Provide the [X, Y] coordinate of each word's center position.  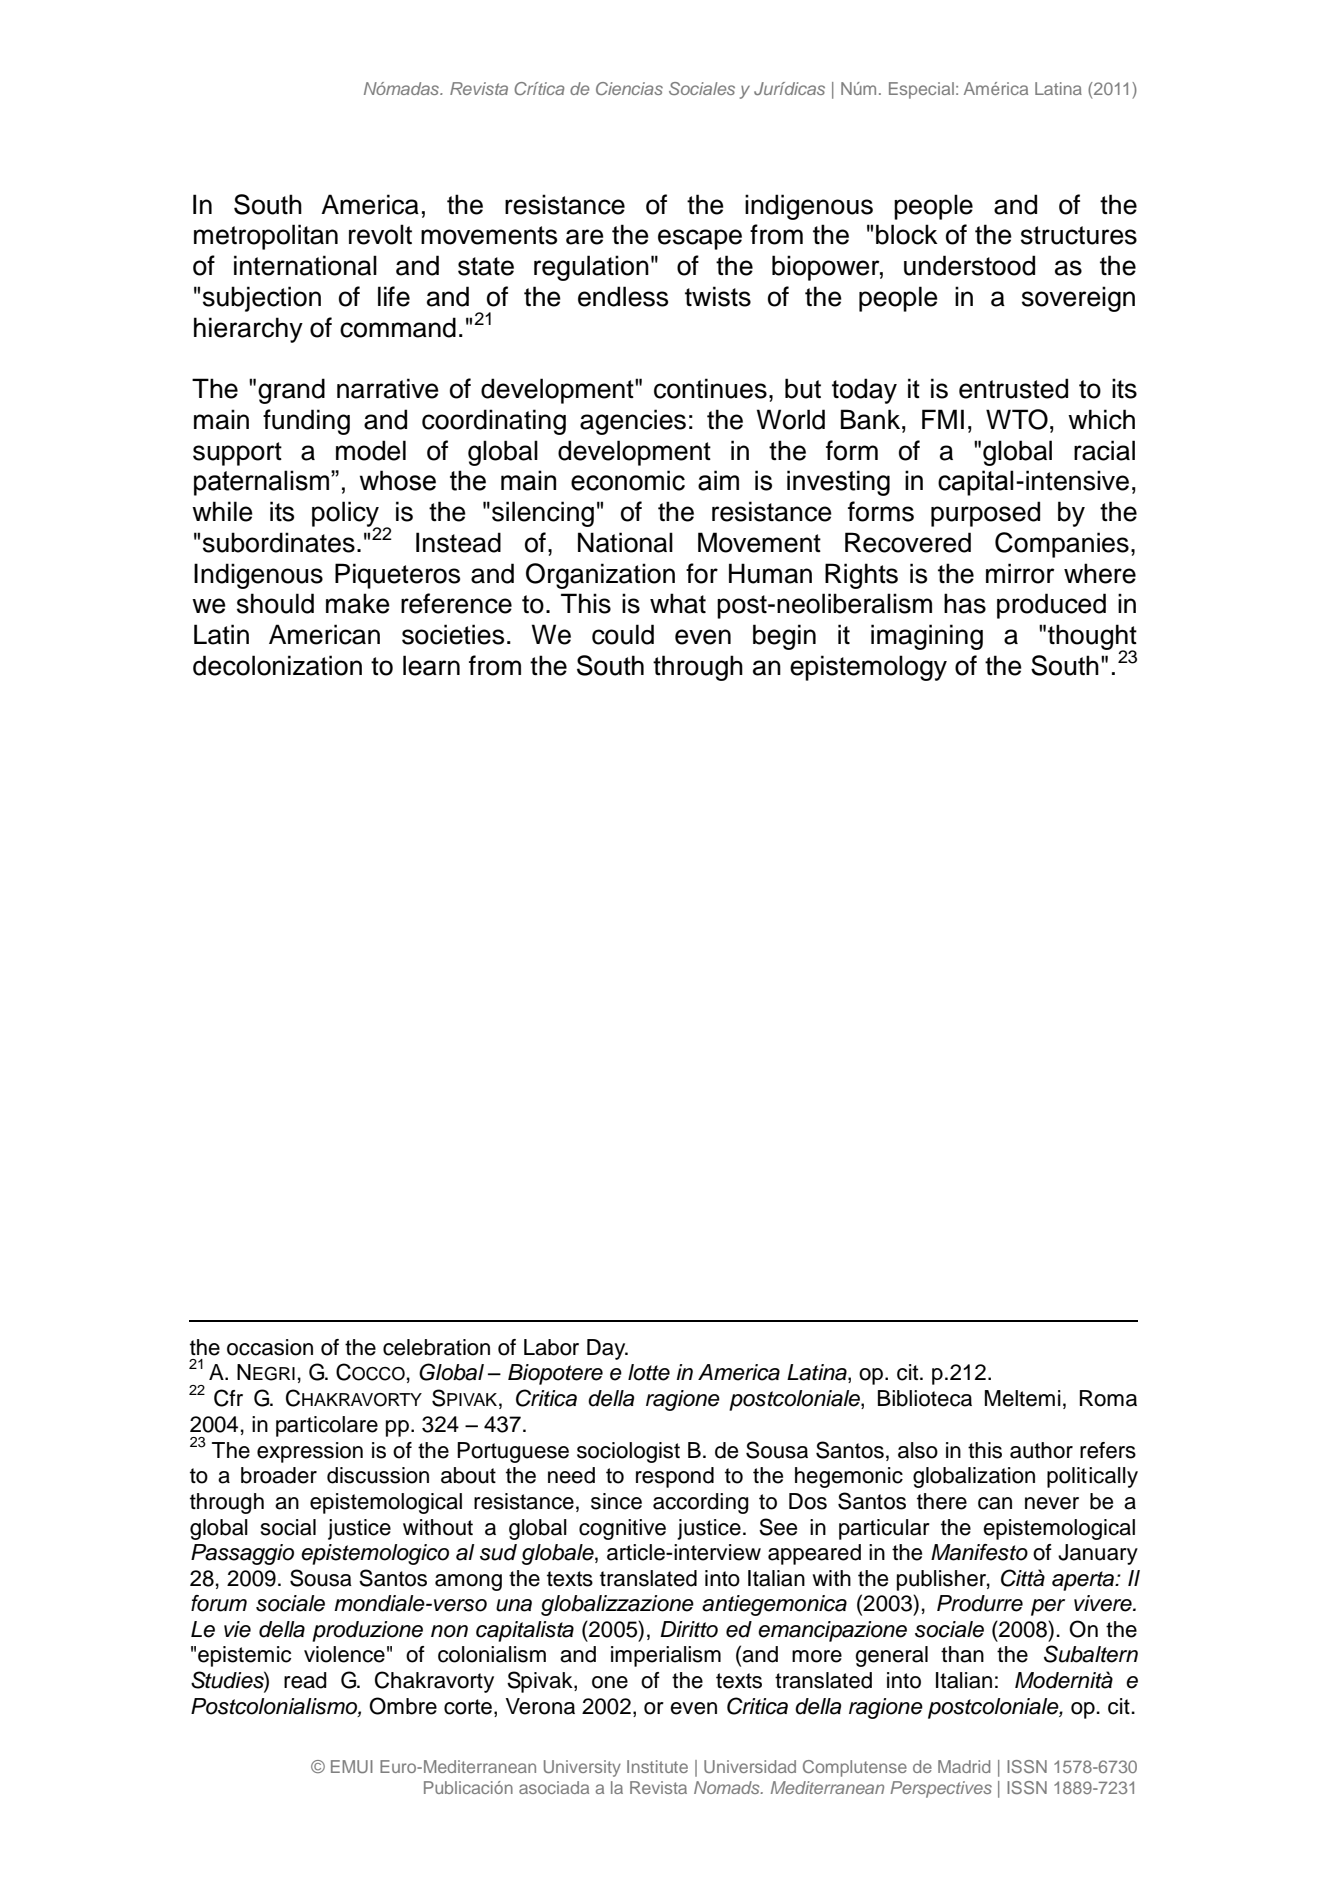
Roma [1108, 1398]
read [305, 1680]
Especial [921, 90]
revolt [380, 234]
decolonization [277, 665]
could [623, 634]
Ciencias [629, 88]
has [965, 603]
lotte [649, 1372]
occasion [270, 1347]
